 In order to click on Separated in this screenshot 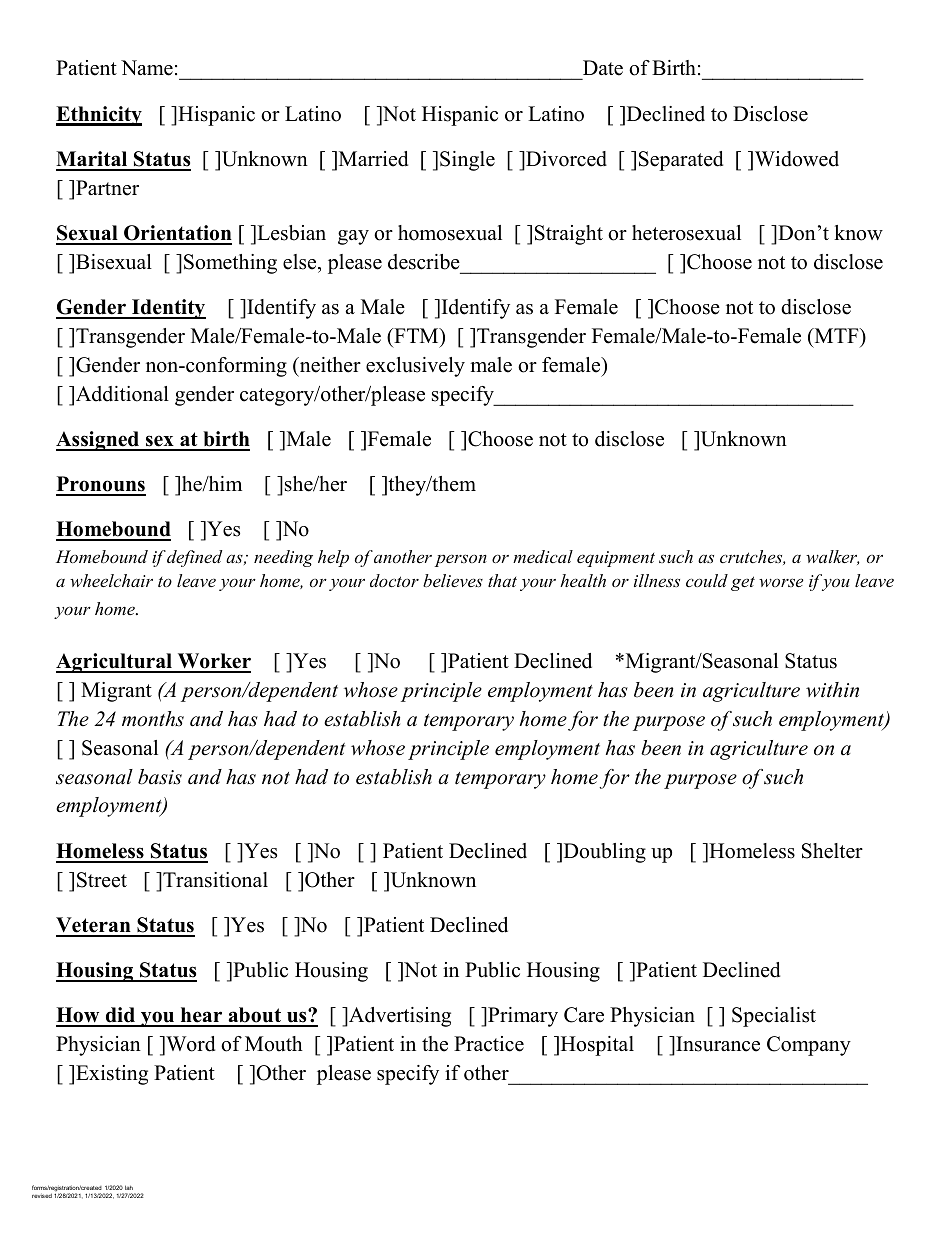, I will do `click(681, 161)`.
